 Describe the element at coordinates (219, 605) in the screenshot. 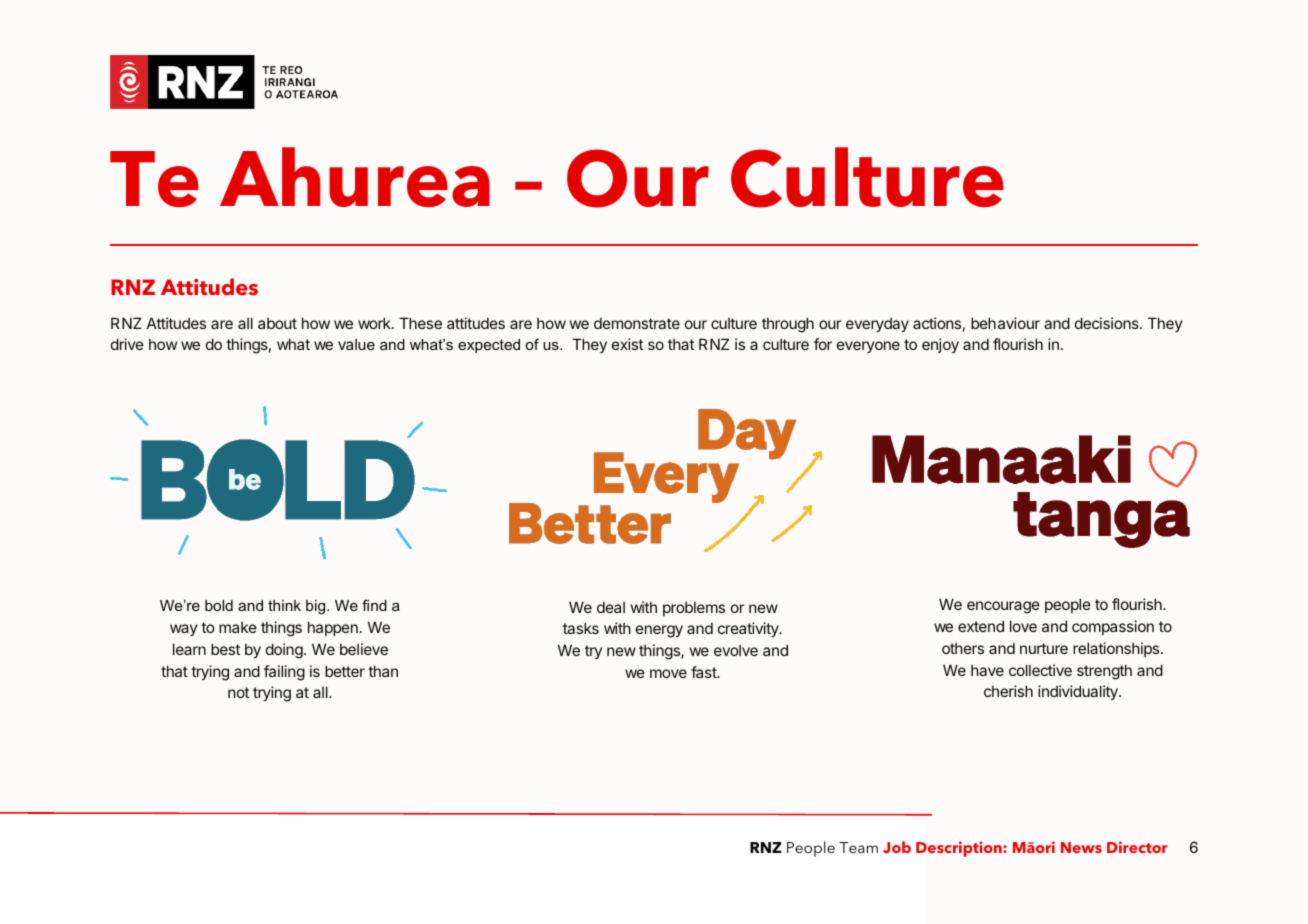

I see `bold` at that location.
